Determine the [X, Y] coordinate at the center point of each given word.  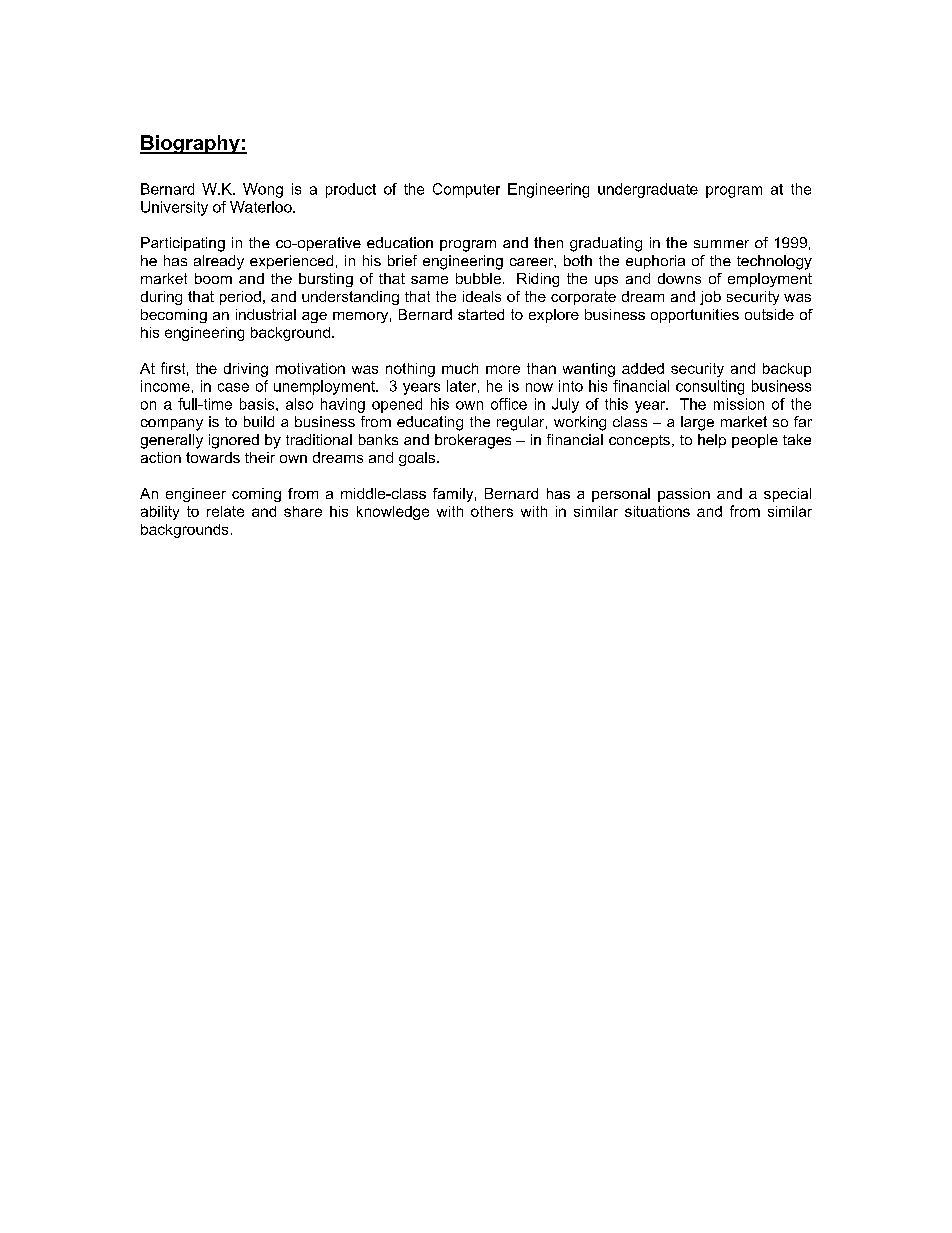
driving [246, 370]
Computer [466, 190]
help [712, 441]
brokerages [473, 441]
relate [225, 511]
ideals [482, 296]
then [548, 242]
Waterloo [262, 207]
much [460, 368]
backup [787, 370]
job [710, 298]
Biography [191, 144]
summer [721, 244]
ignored [234, 441]
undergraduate [648, 190]
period [240, 298]
